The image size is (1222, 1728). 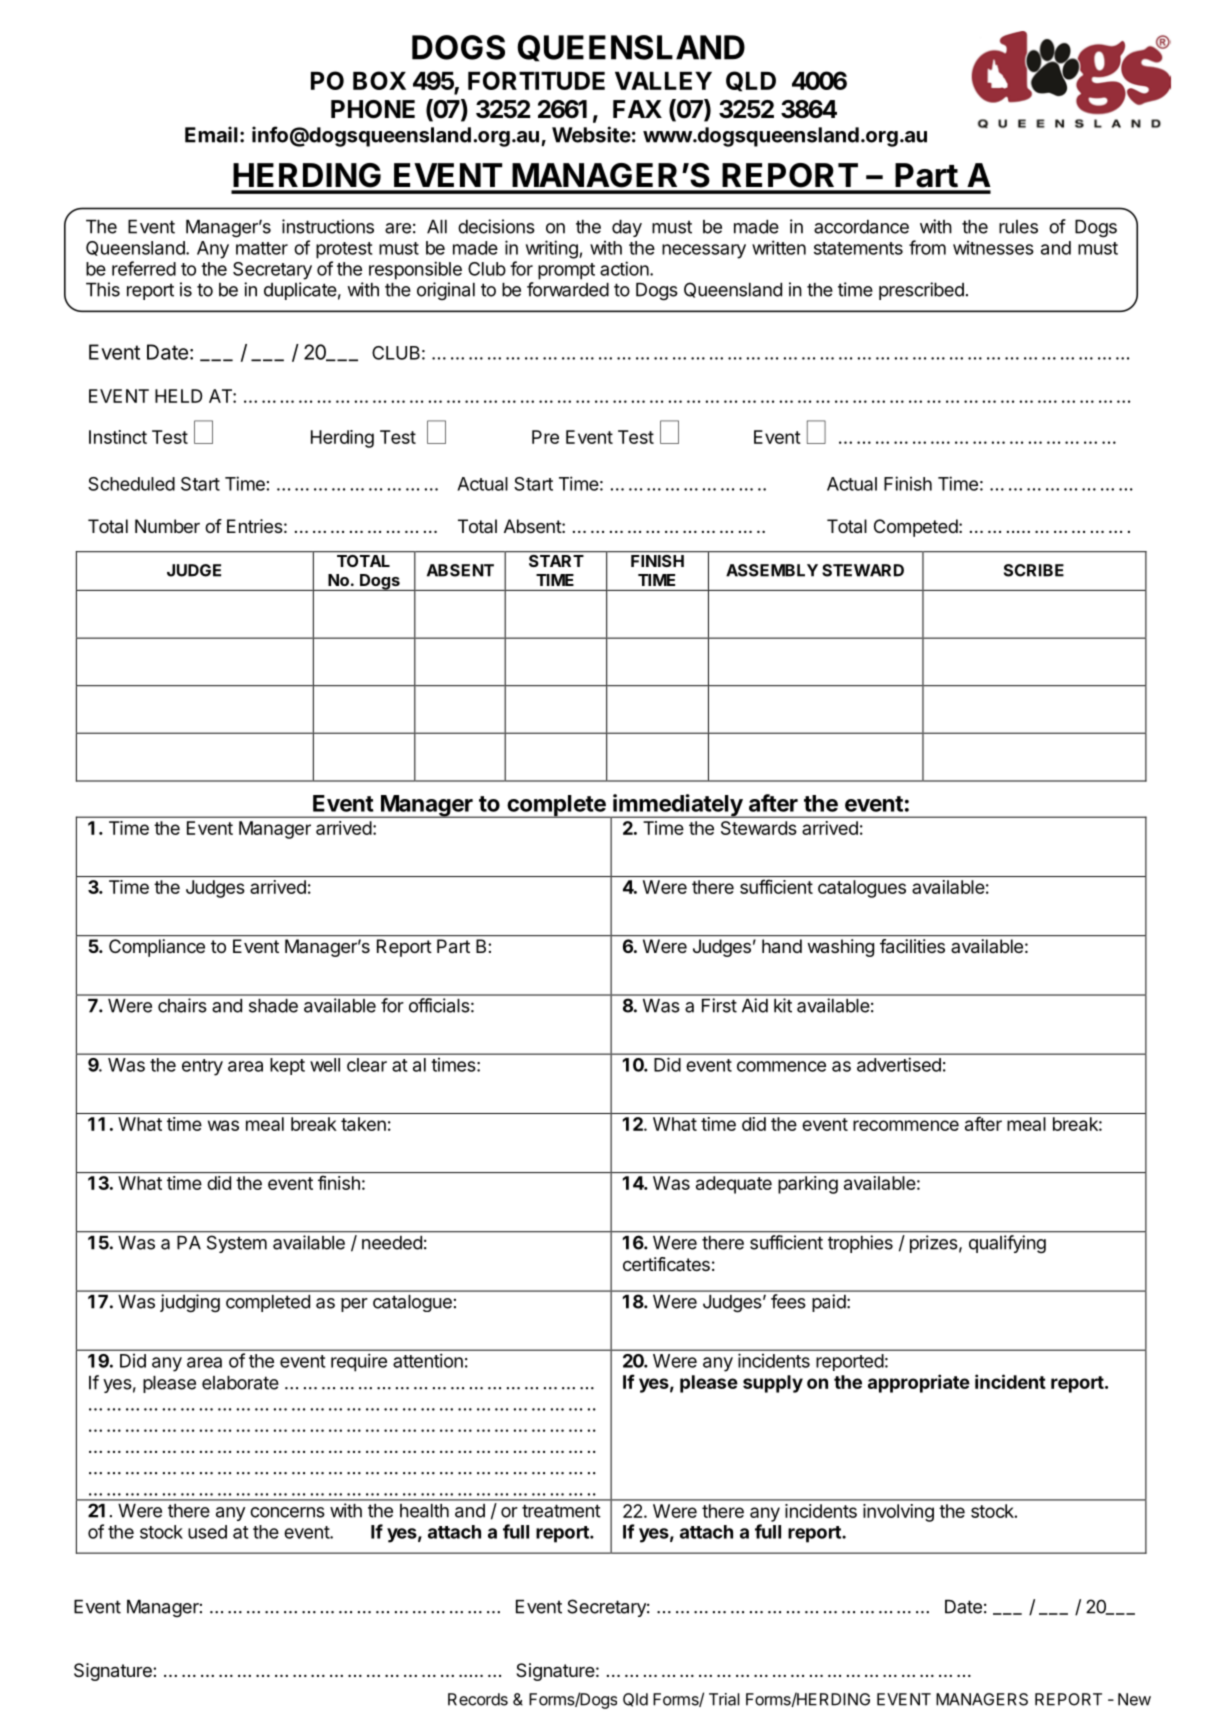 What do you see at coordinates (211, 134) in the page?
I see `Email` at bounding box center [211, 134].
